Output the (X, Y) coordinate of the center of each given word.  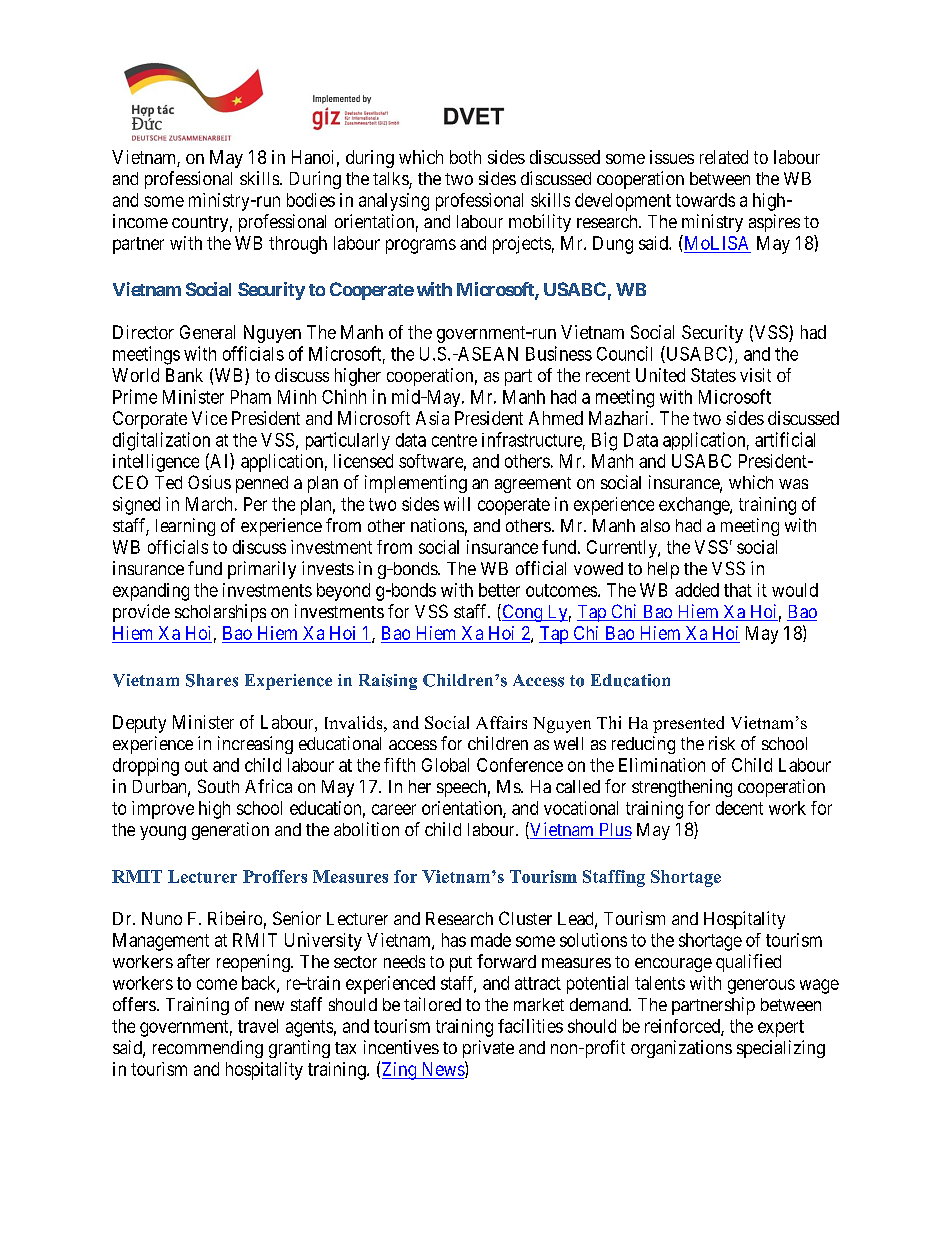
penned (262, 484)
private (488, 1049)
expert (781, 1028)
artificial (785, 439)
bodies (311, 200)
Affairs (501, 722)
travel (258, 1026)
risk (722, 743)
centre (454, 440)
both (465, 157)
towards (705, 200)
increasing (255, 745)
